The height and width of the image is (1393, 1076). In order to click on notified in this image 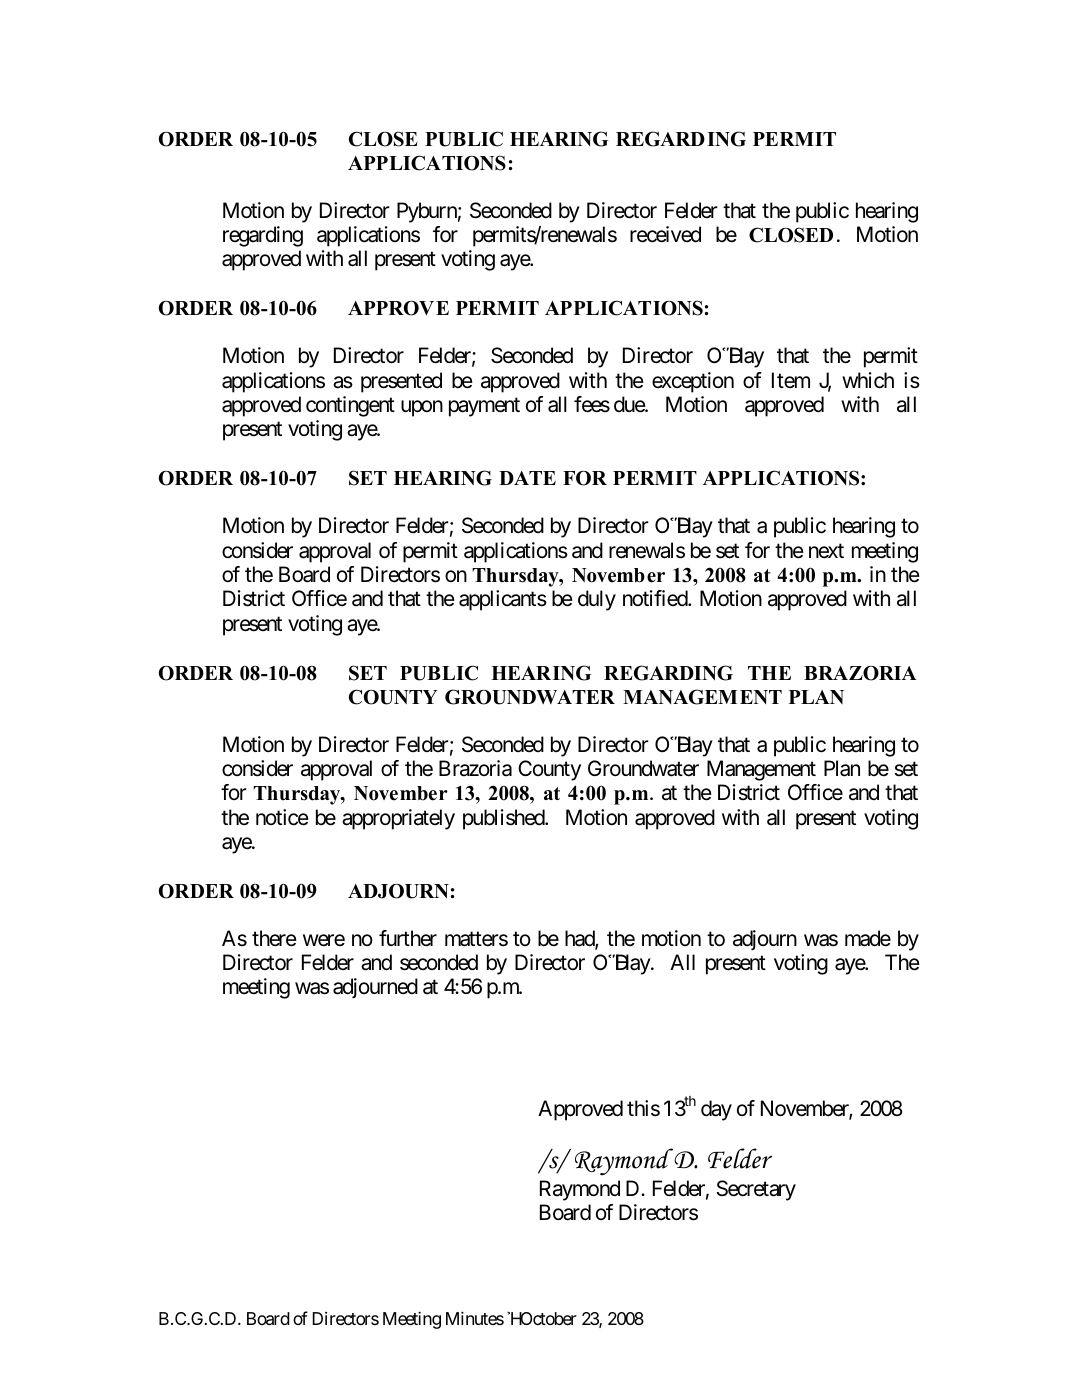, I will do `click(656, 598)`.
